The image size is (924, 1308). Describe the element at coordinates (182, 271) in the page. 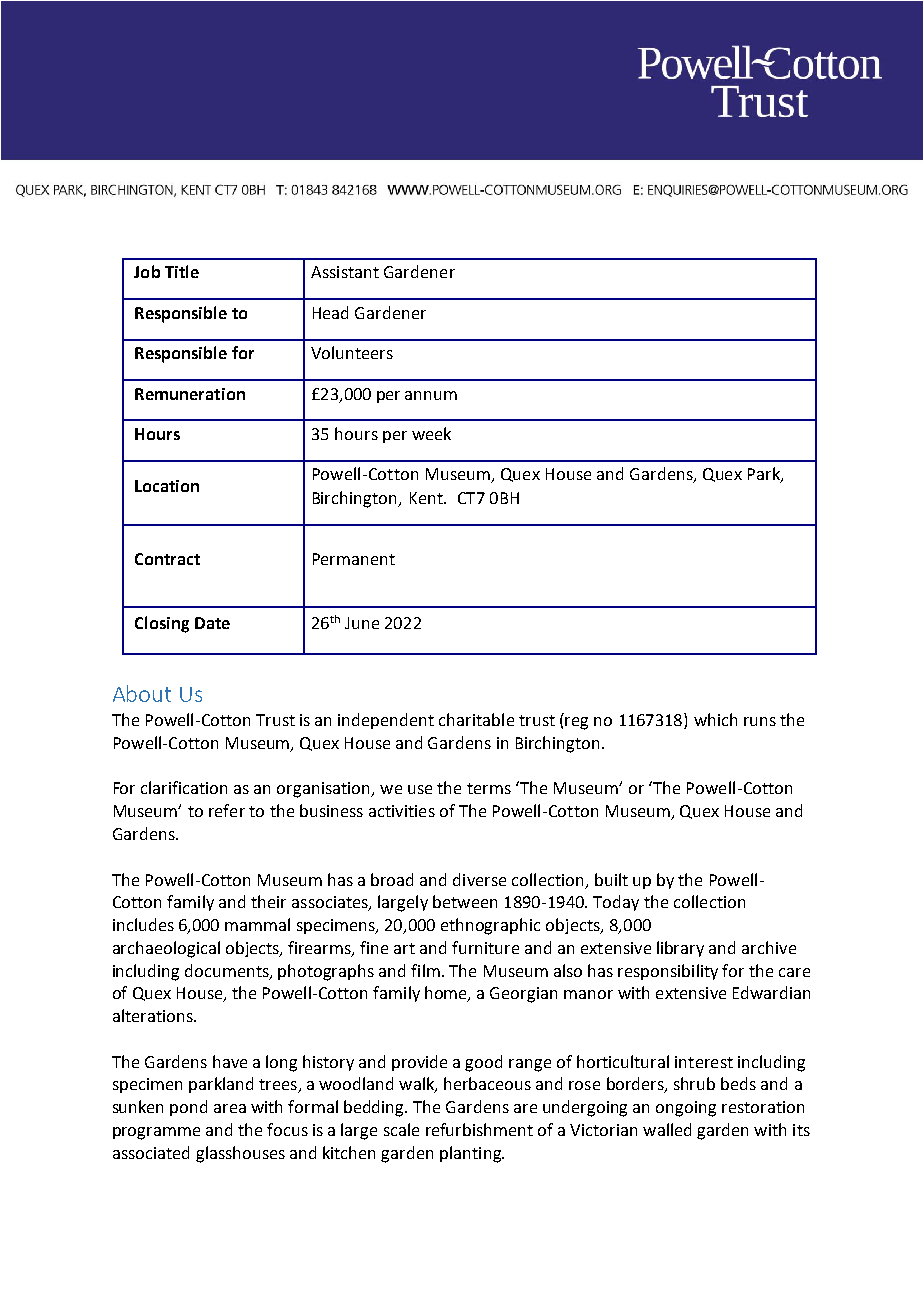

I see `Title` at that location.
